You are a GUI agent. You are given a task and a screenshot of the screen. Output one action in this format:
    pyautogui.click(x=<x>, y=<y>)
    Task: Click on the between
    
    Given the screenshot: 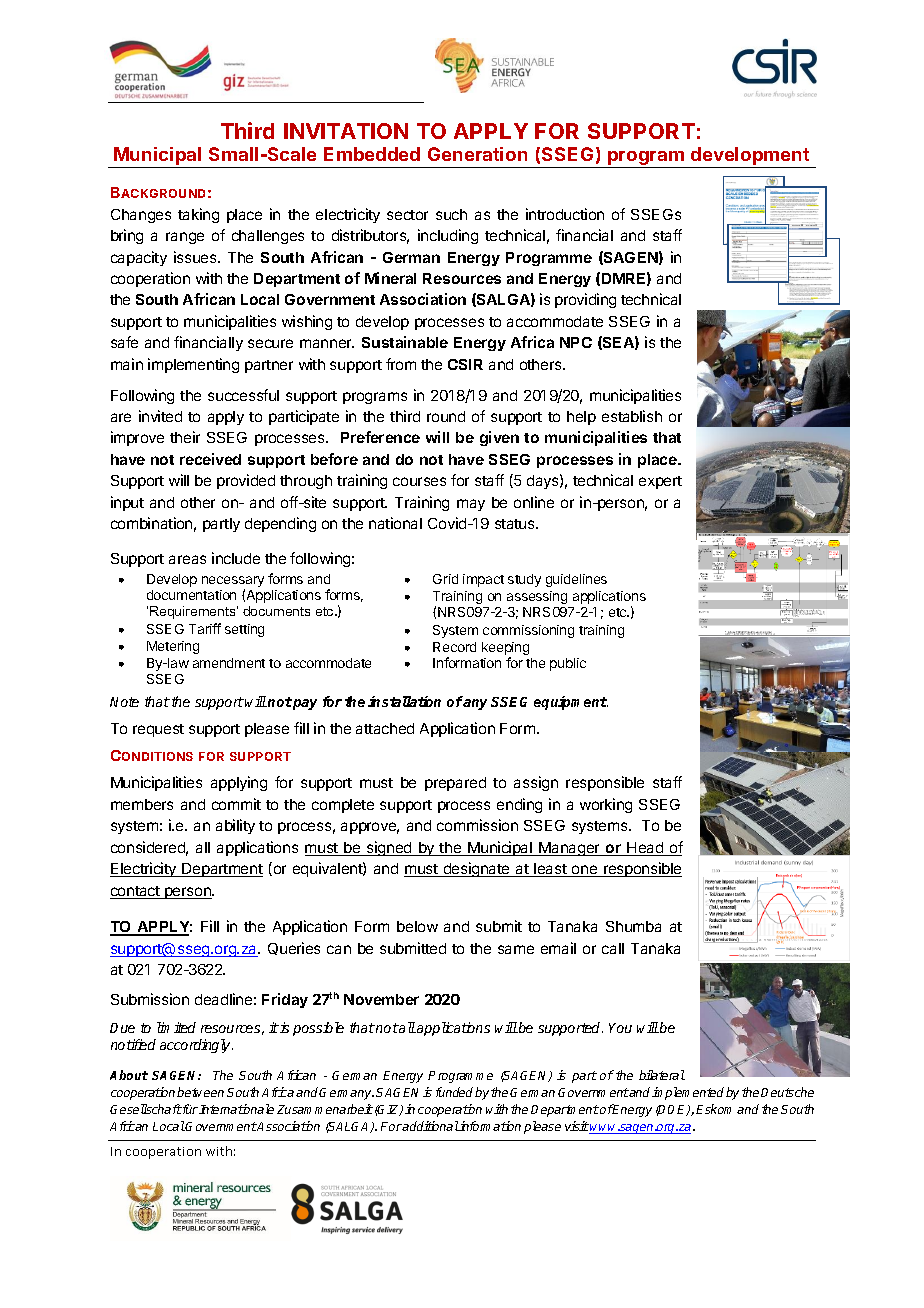 What is the action you would take?
    pyautogui.click(x=200, y=1092)
